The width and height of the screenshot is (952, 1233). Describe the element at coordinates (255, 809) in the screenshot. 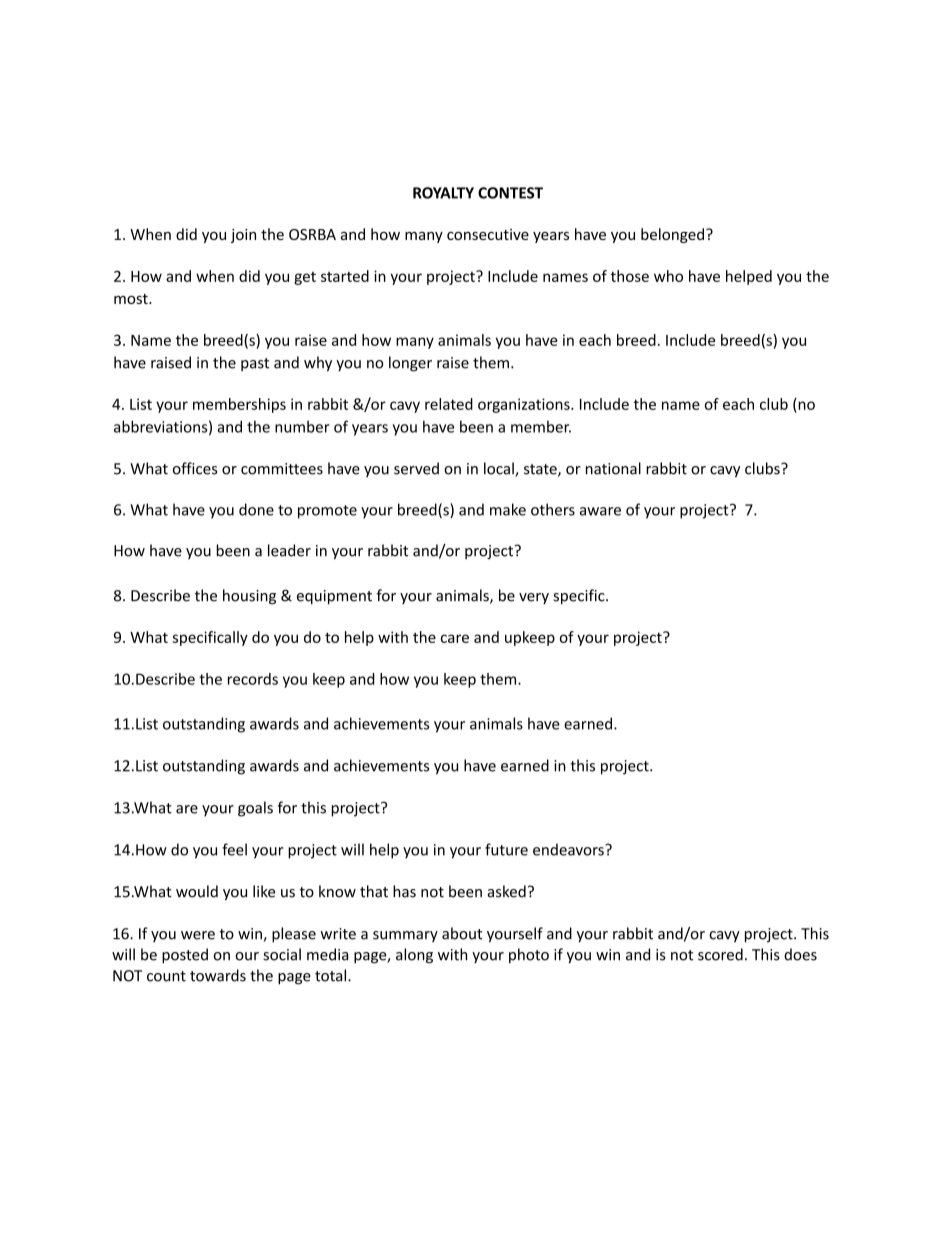

I see `goals` at that location.
